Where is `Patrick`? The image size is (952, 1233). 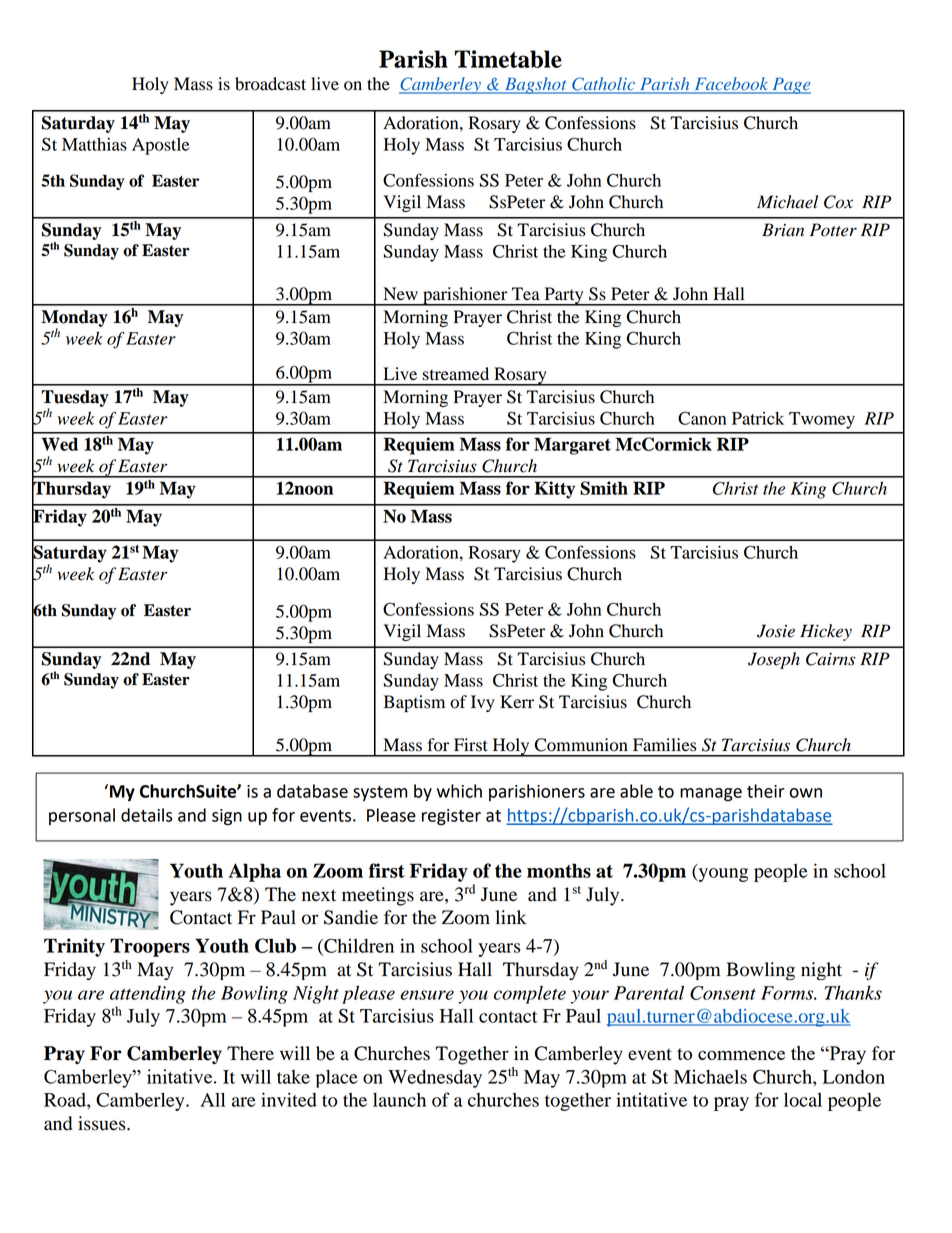
Patrick is located at coordinates (758, 418).
